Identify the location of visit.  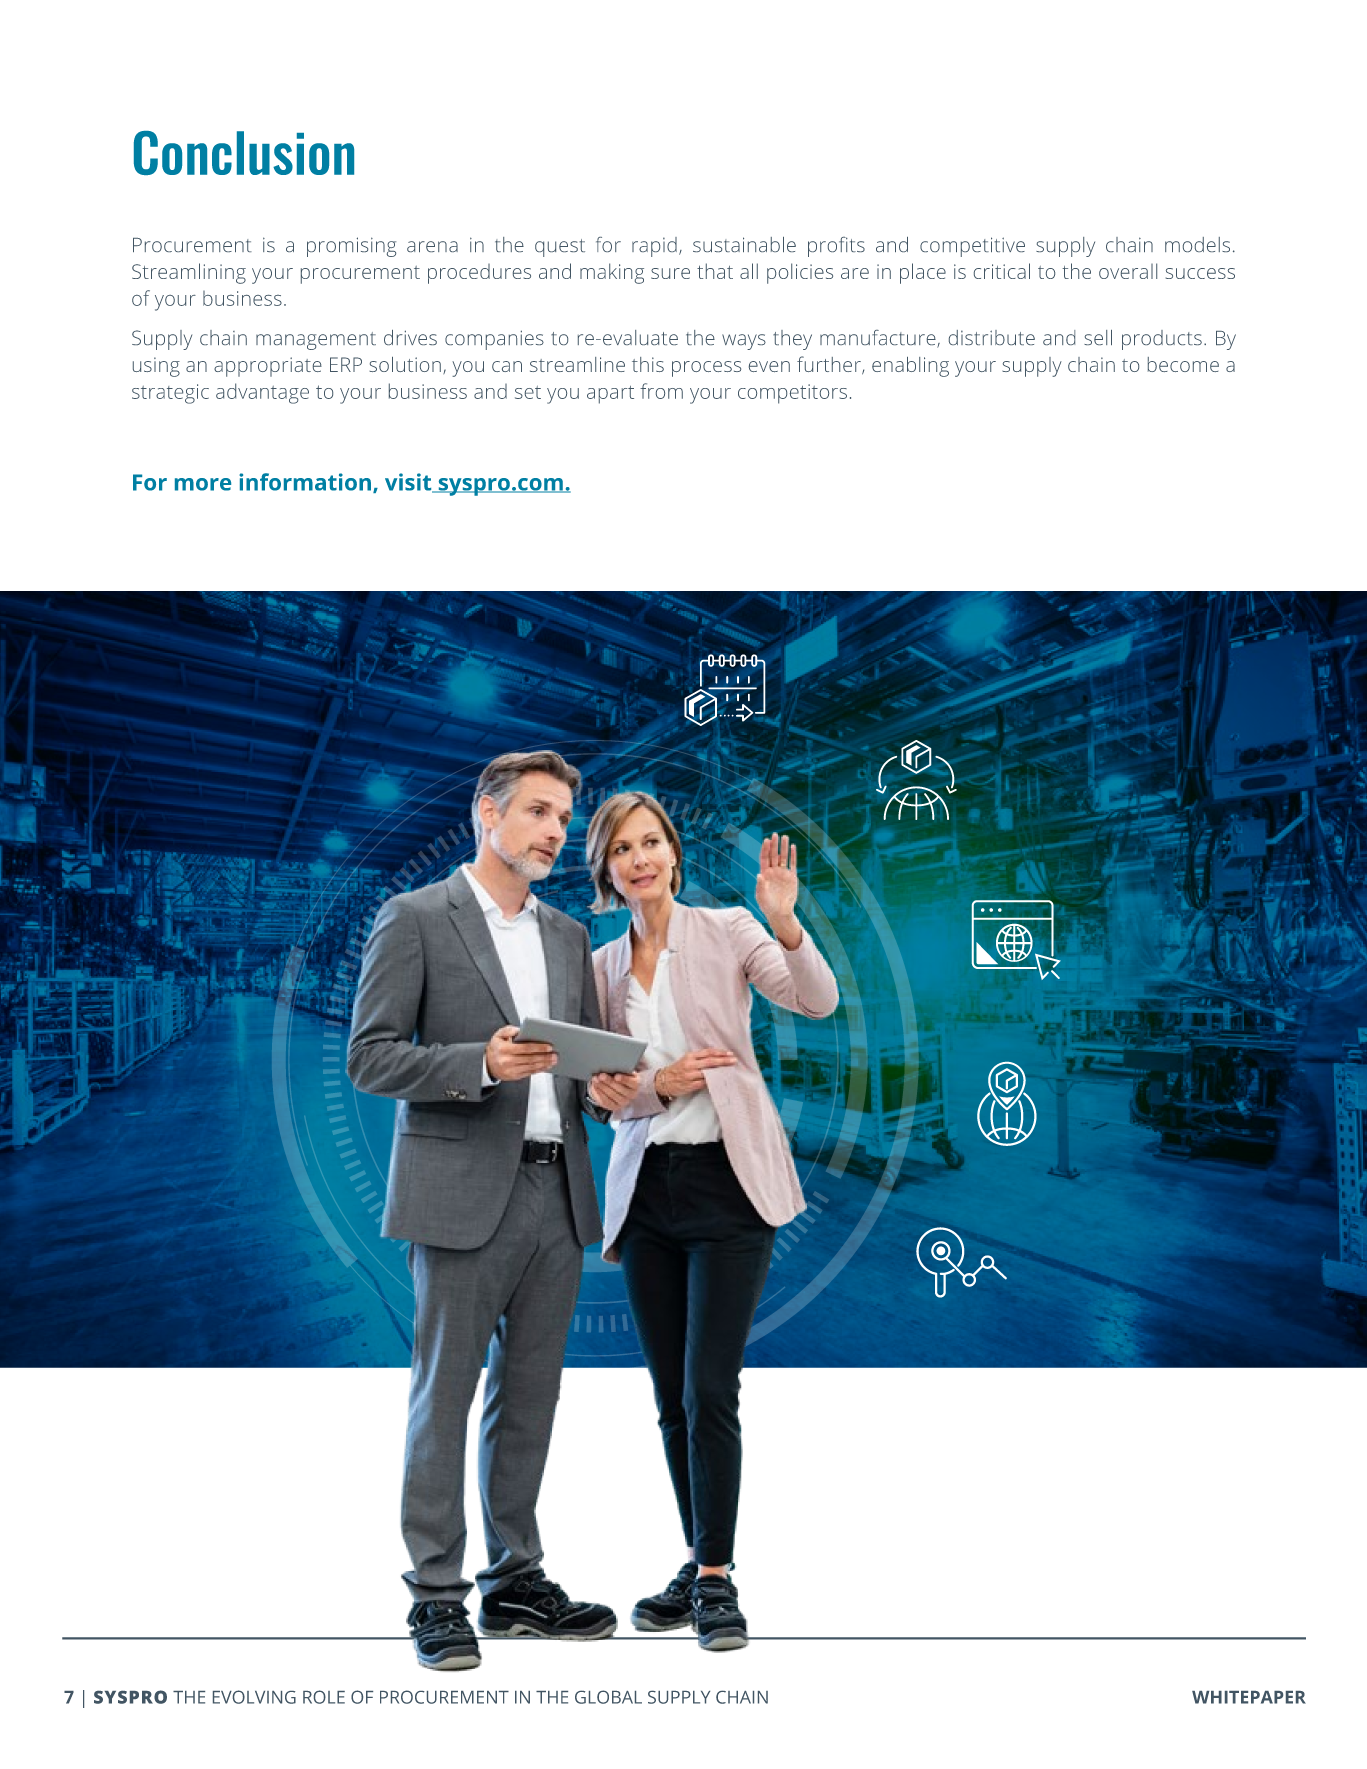
(409, 483).
